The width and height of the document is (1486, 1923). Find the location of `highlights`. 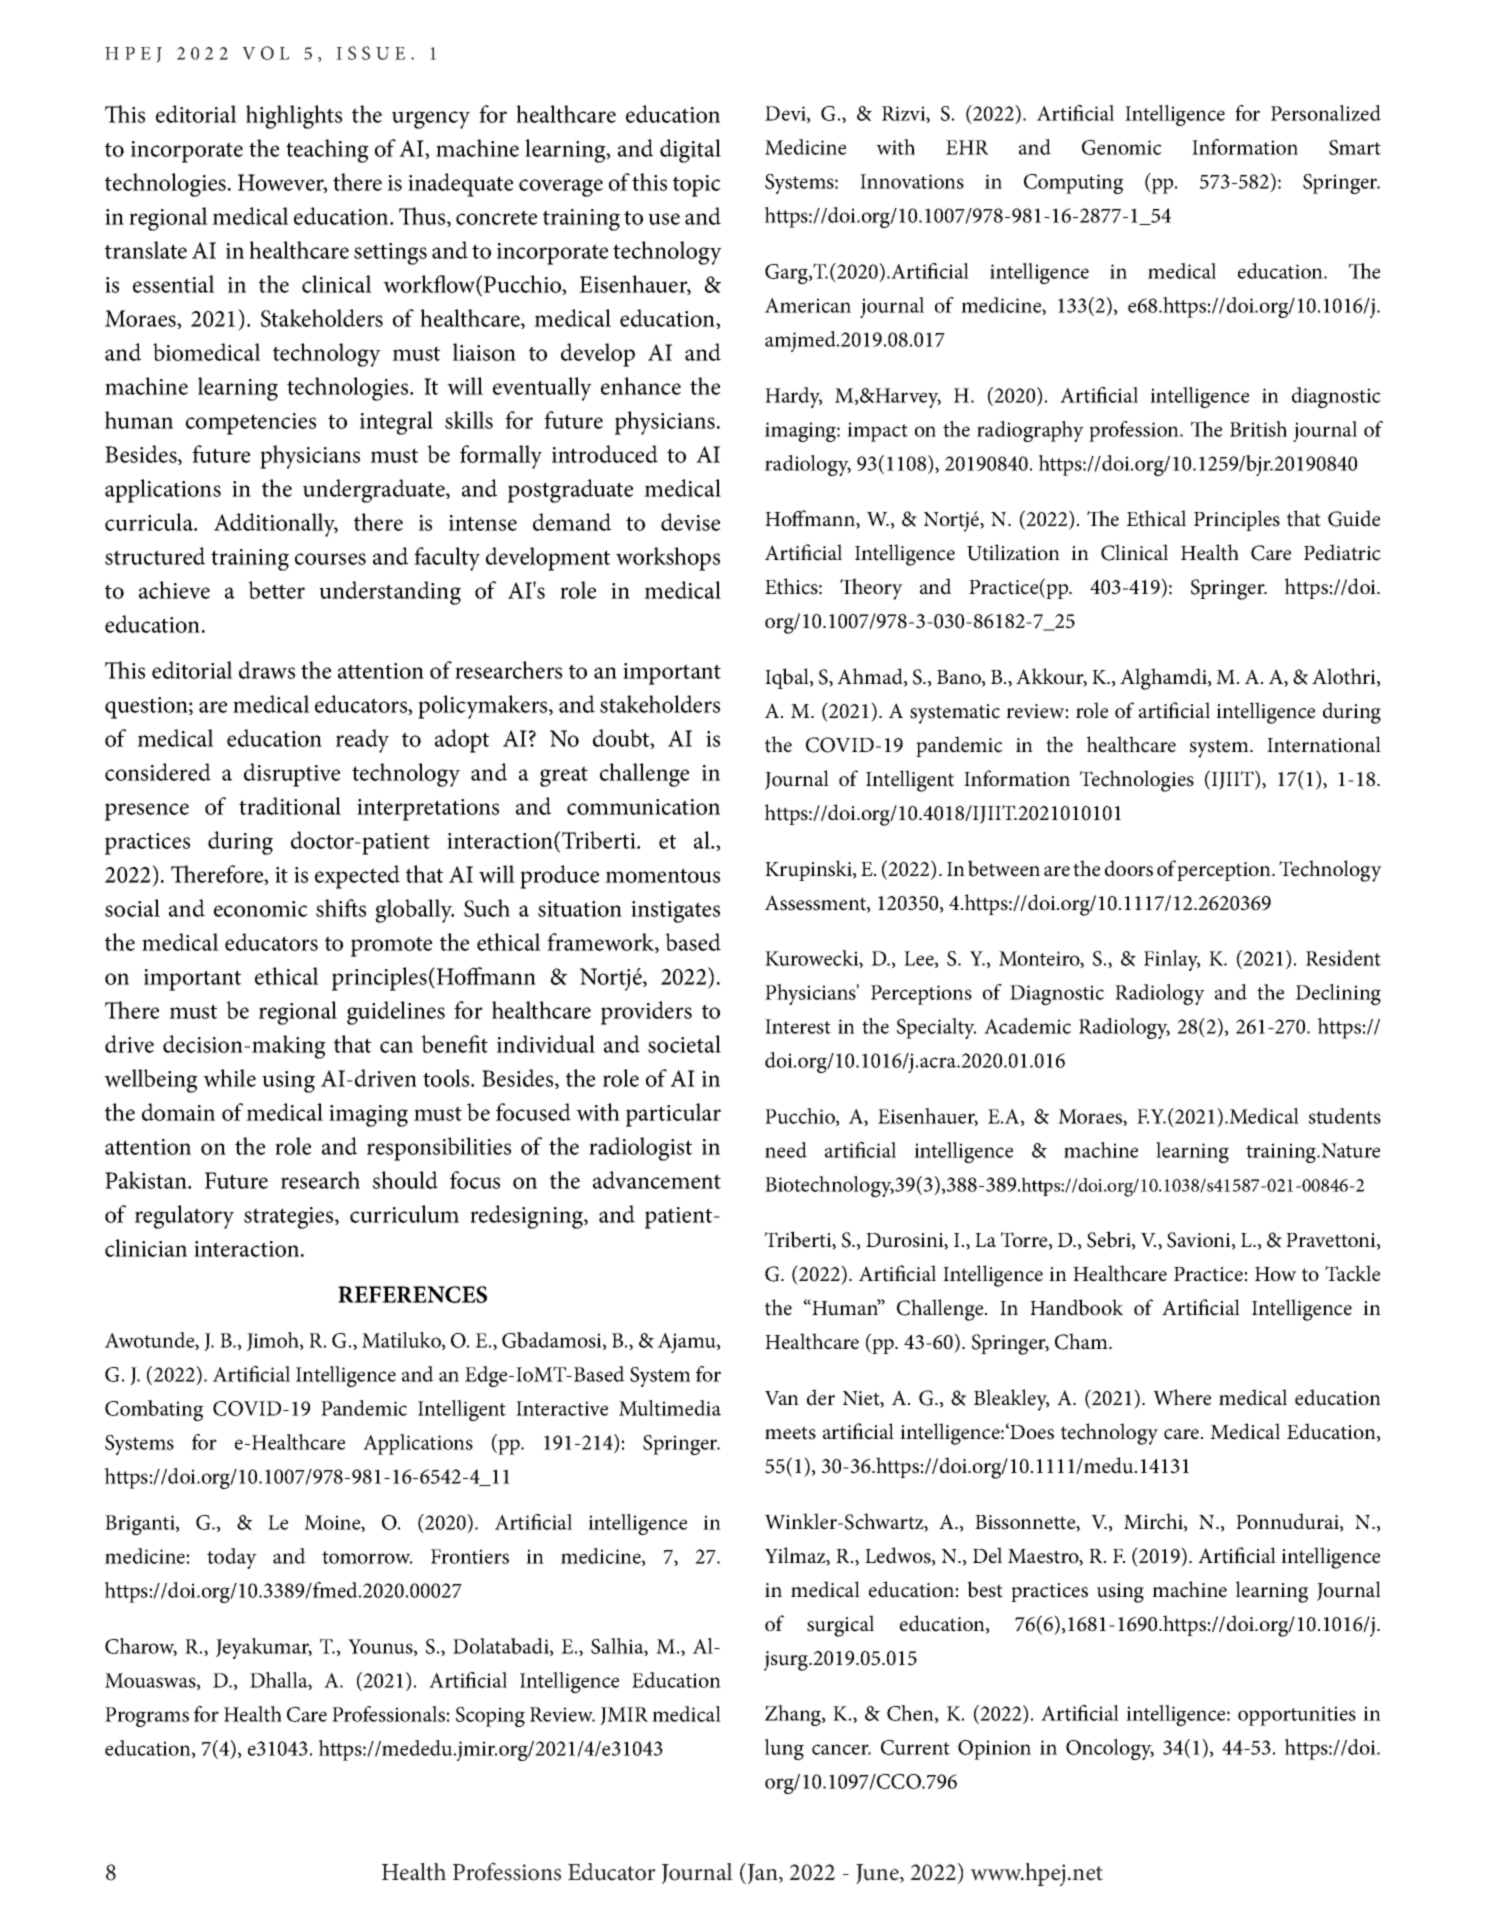

highlights is located at coordinates (294, 117).
